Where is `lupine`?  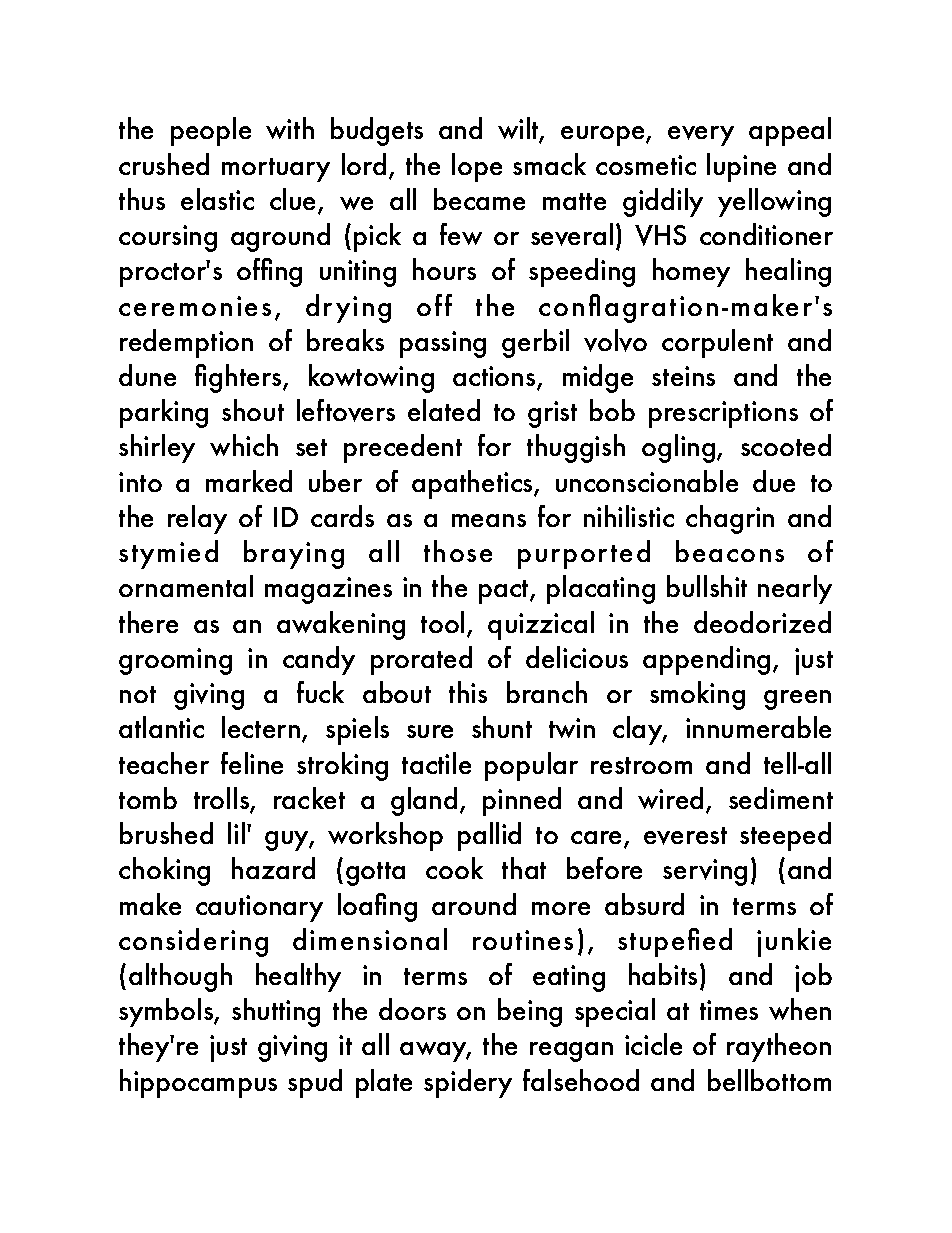
lupine is located at coordinates (741, 167).
